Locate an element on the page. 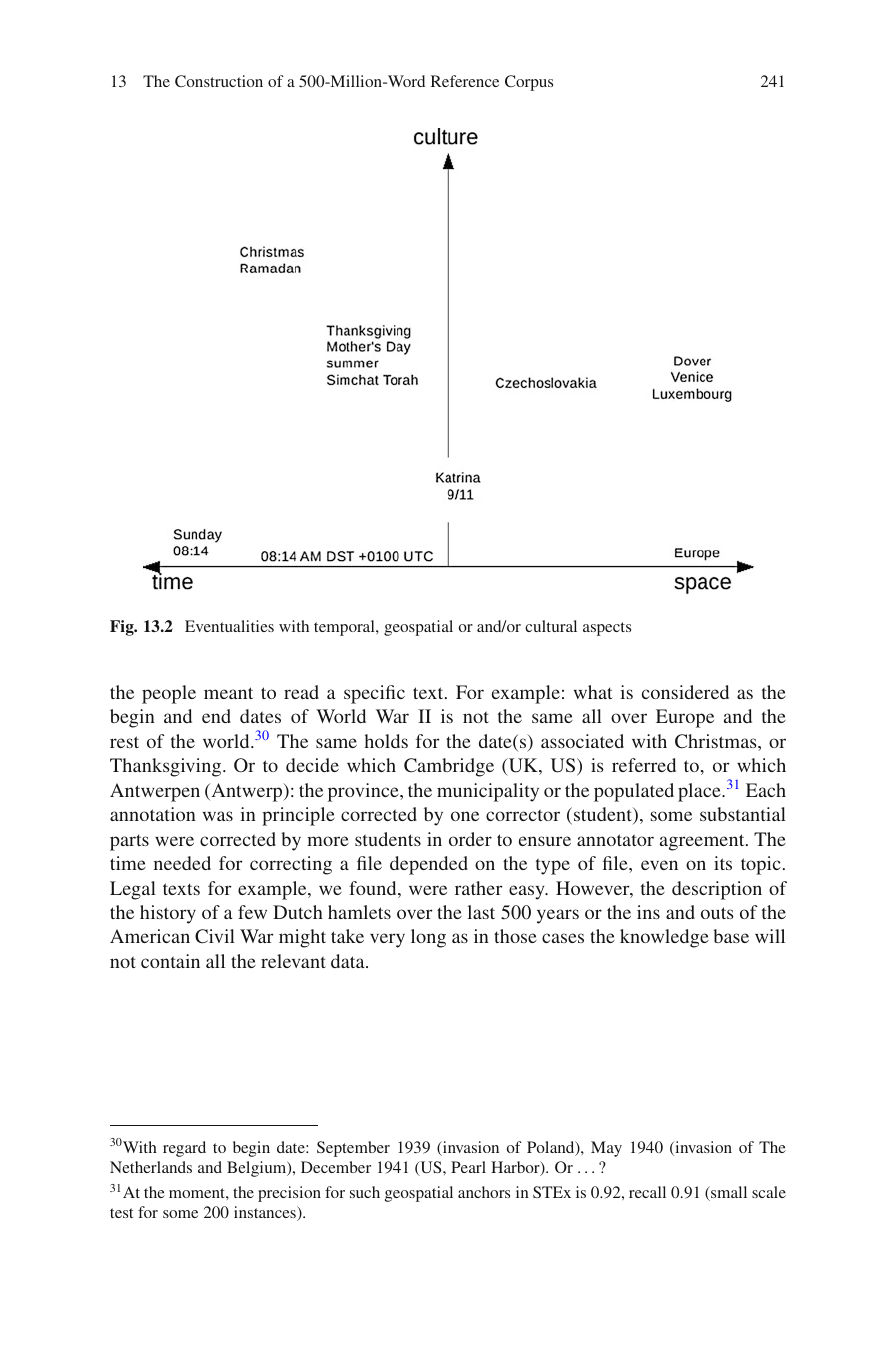  Construction is located at coordinates (219, 81).
